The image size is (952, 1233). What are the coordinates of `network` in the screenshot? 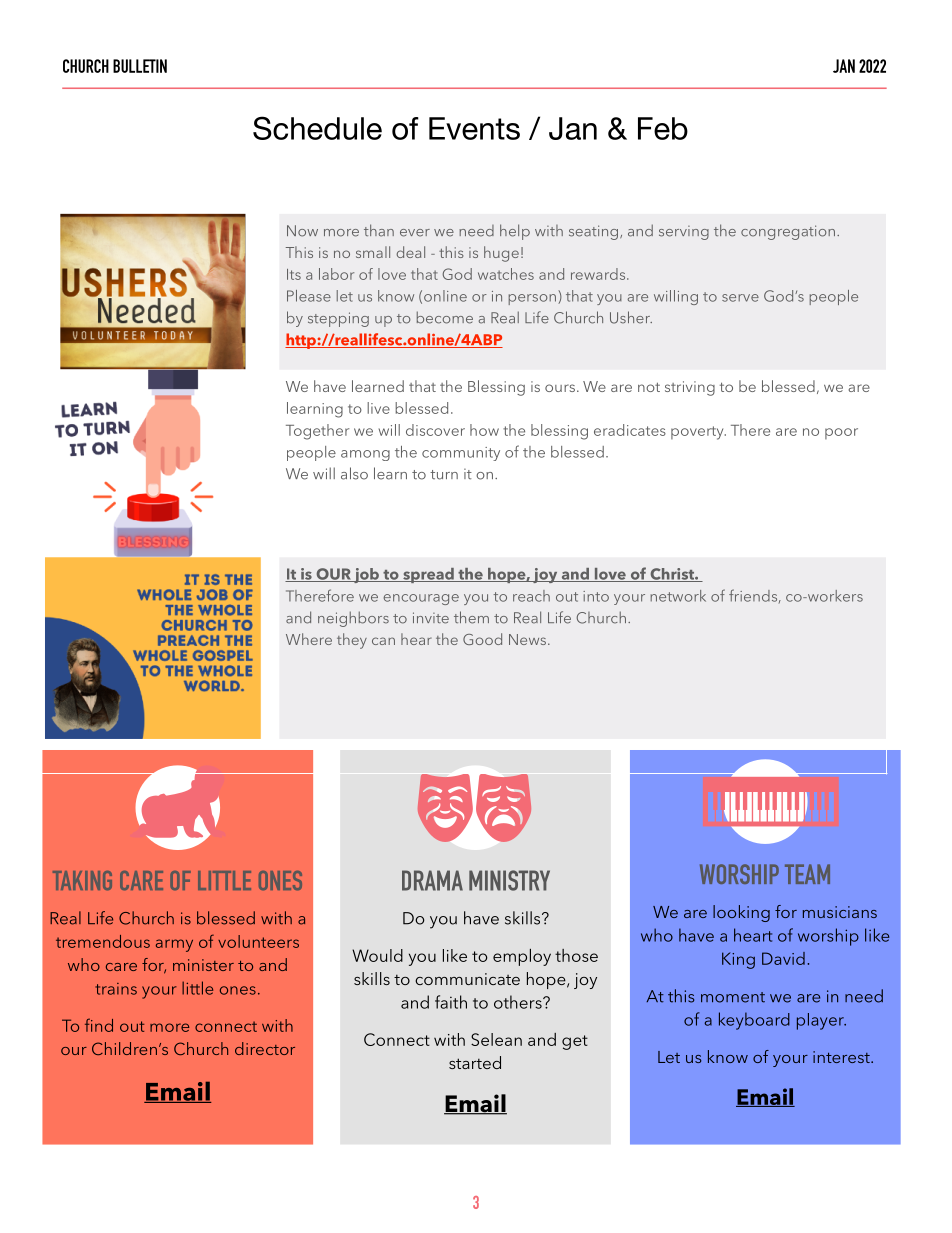 It's located at (678, 596).
